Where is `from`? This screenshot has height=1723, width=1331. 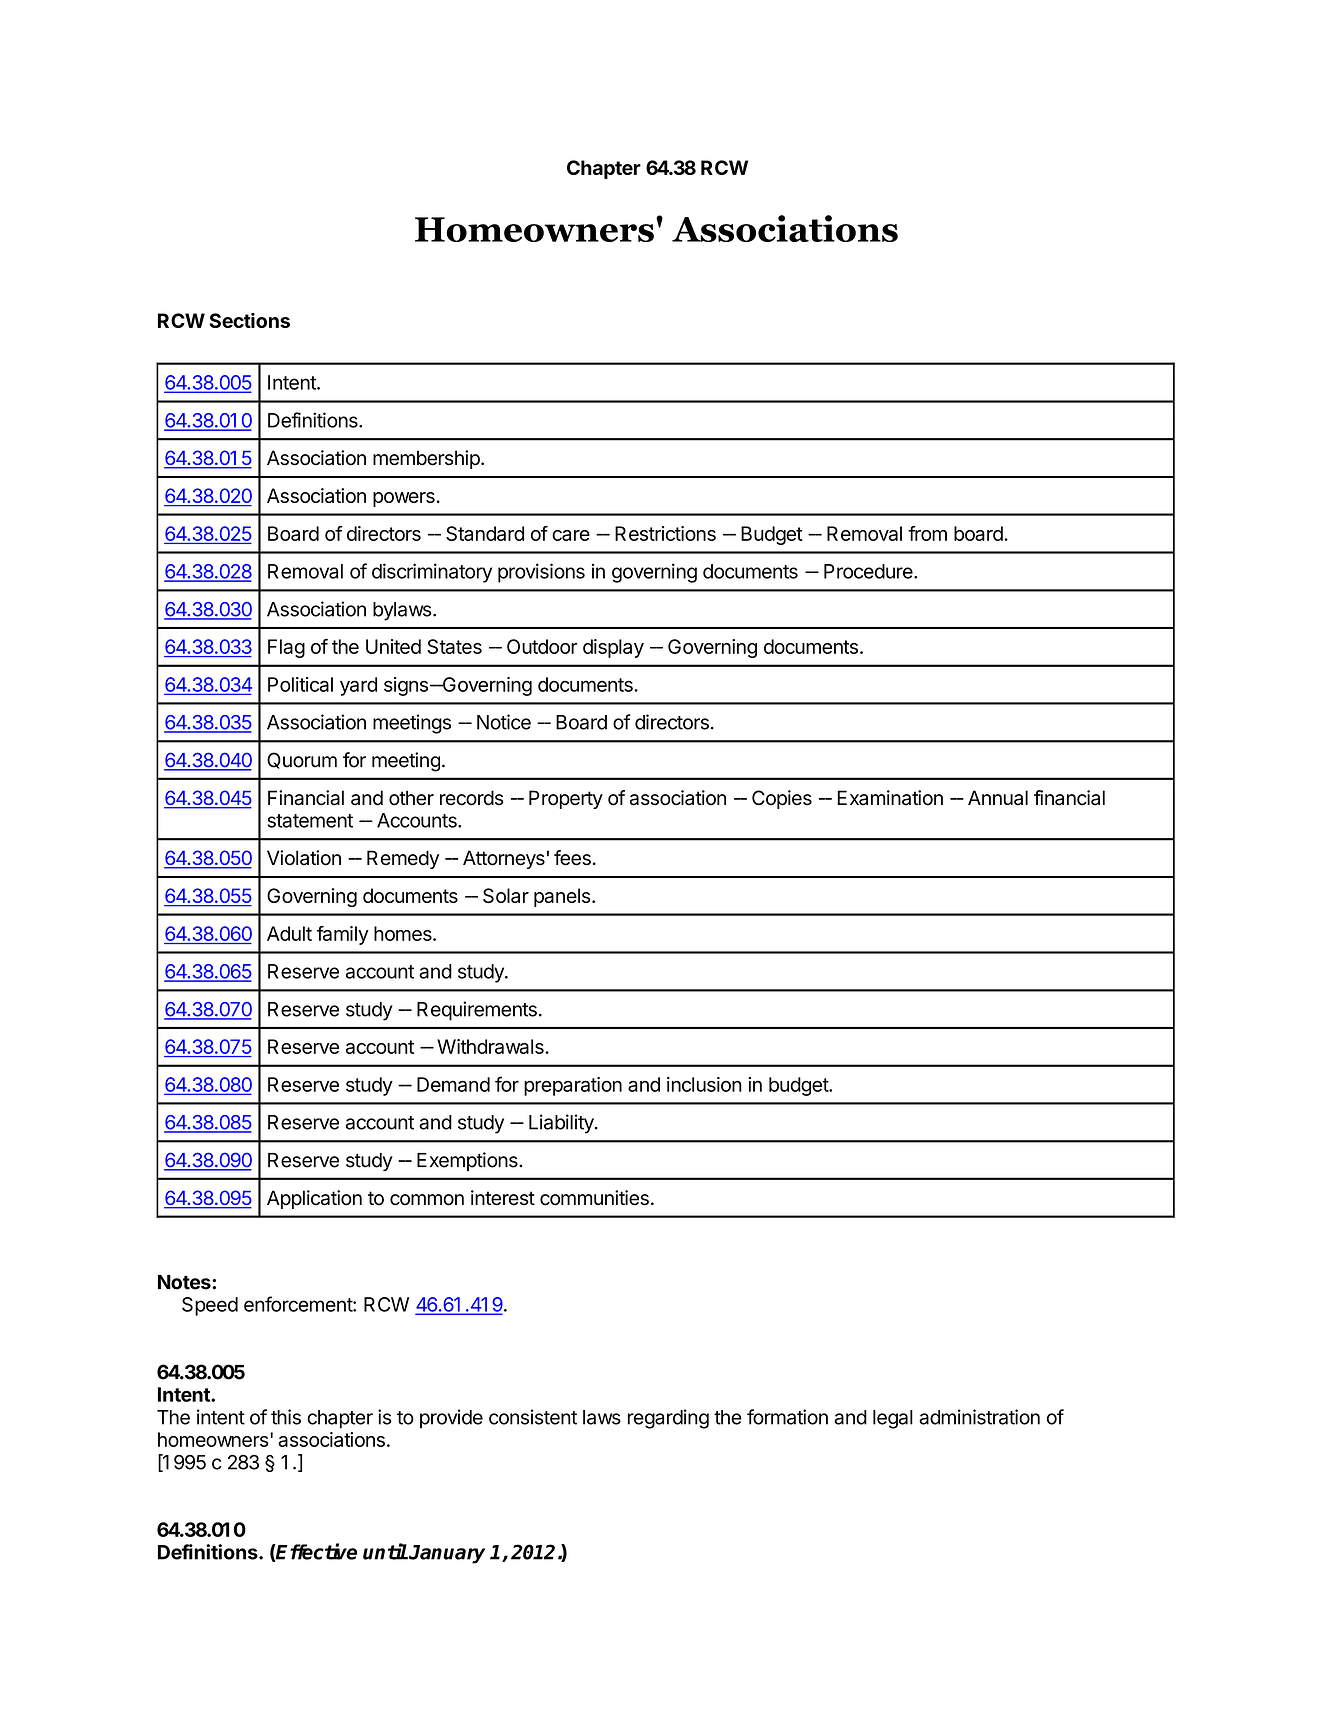
from is located at coordinates (927, 533).
